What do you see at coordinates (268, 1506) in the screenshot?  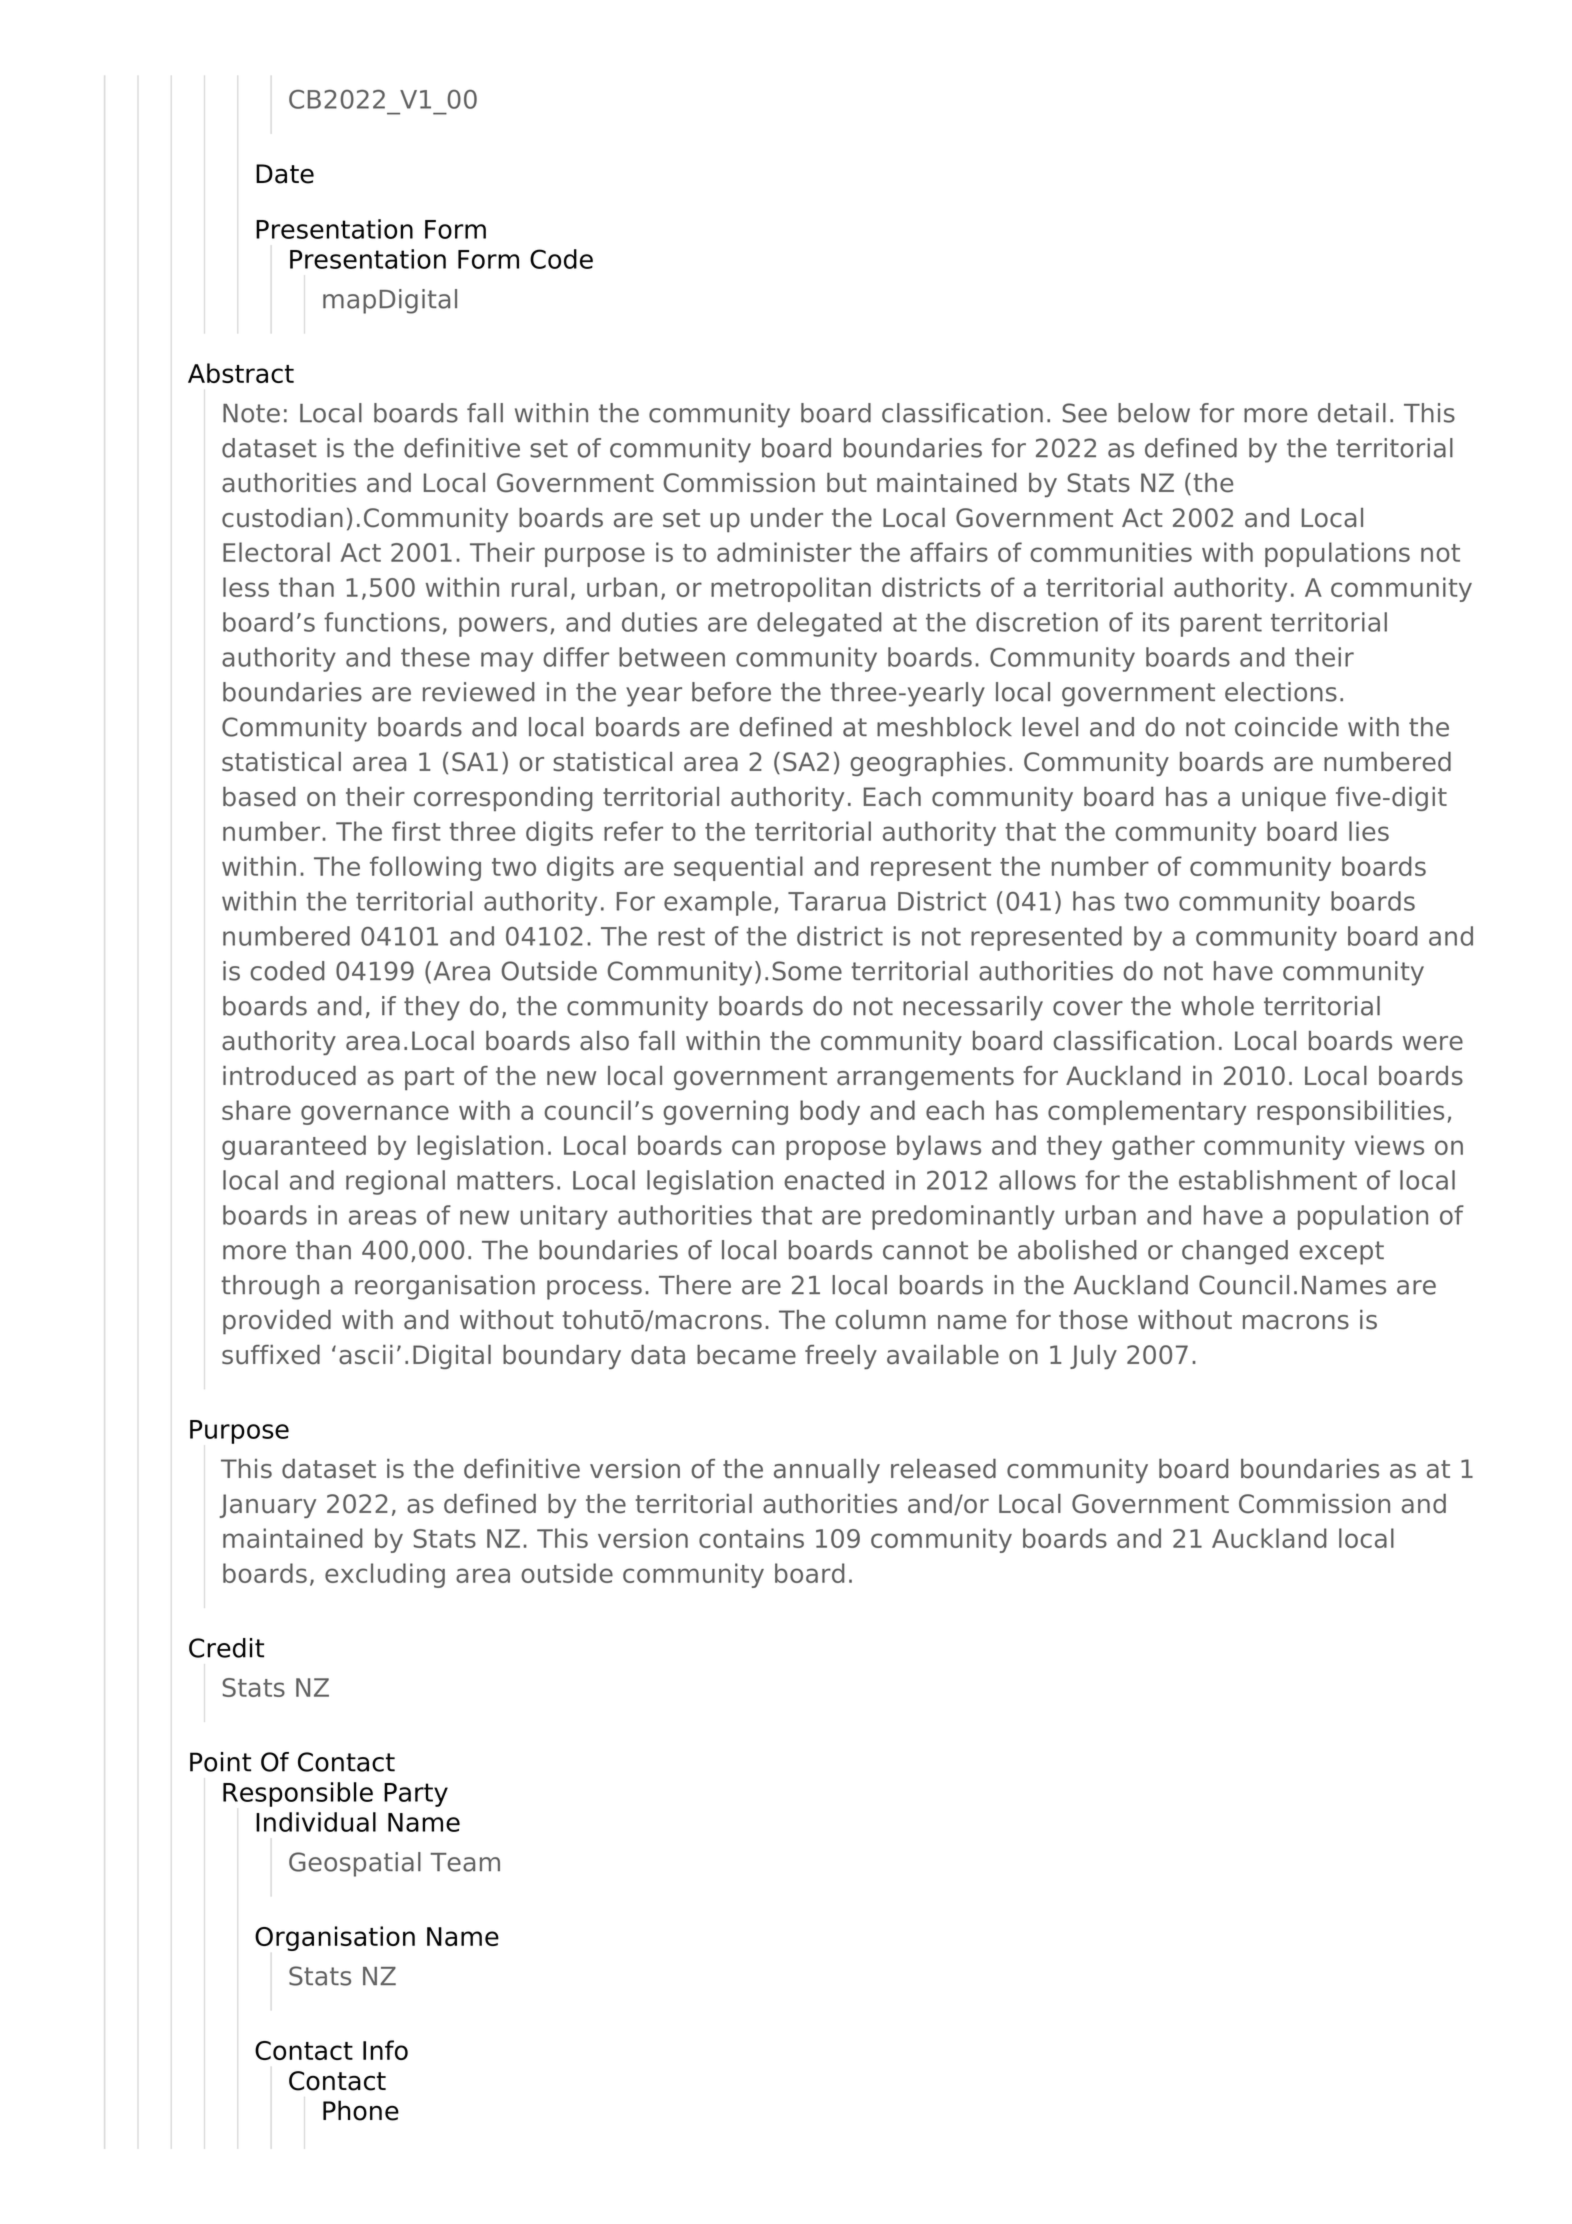 I see `January` at bounding box center [268, 1506].
